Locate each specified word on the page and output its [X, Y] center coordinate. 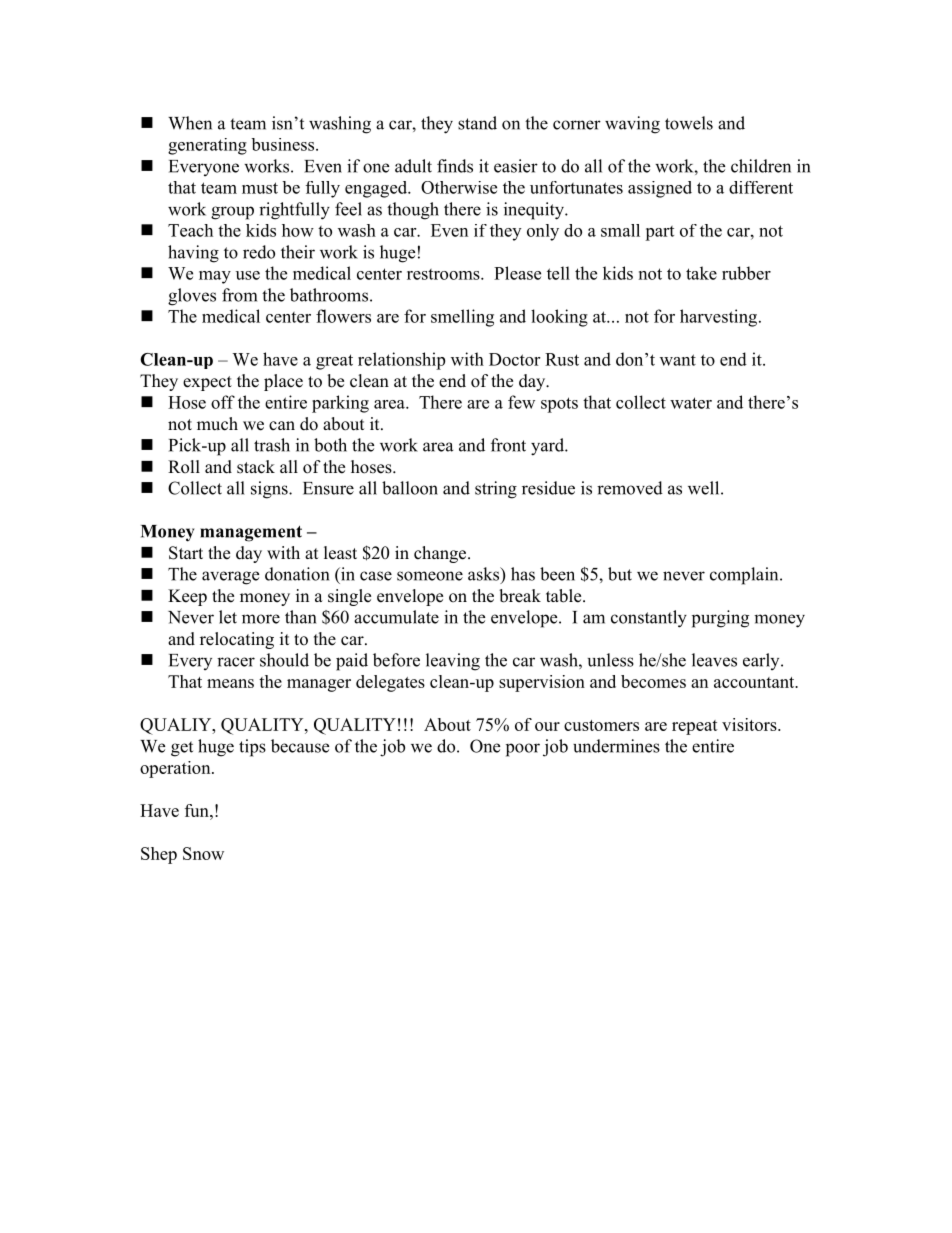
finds [455, 166]
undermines [616, 746]
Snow [203, 853]
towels [689, 123]
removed [630, 488]
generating [207, 146]
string [496, 490]
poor [523, 750]
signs [270, 490]
